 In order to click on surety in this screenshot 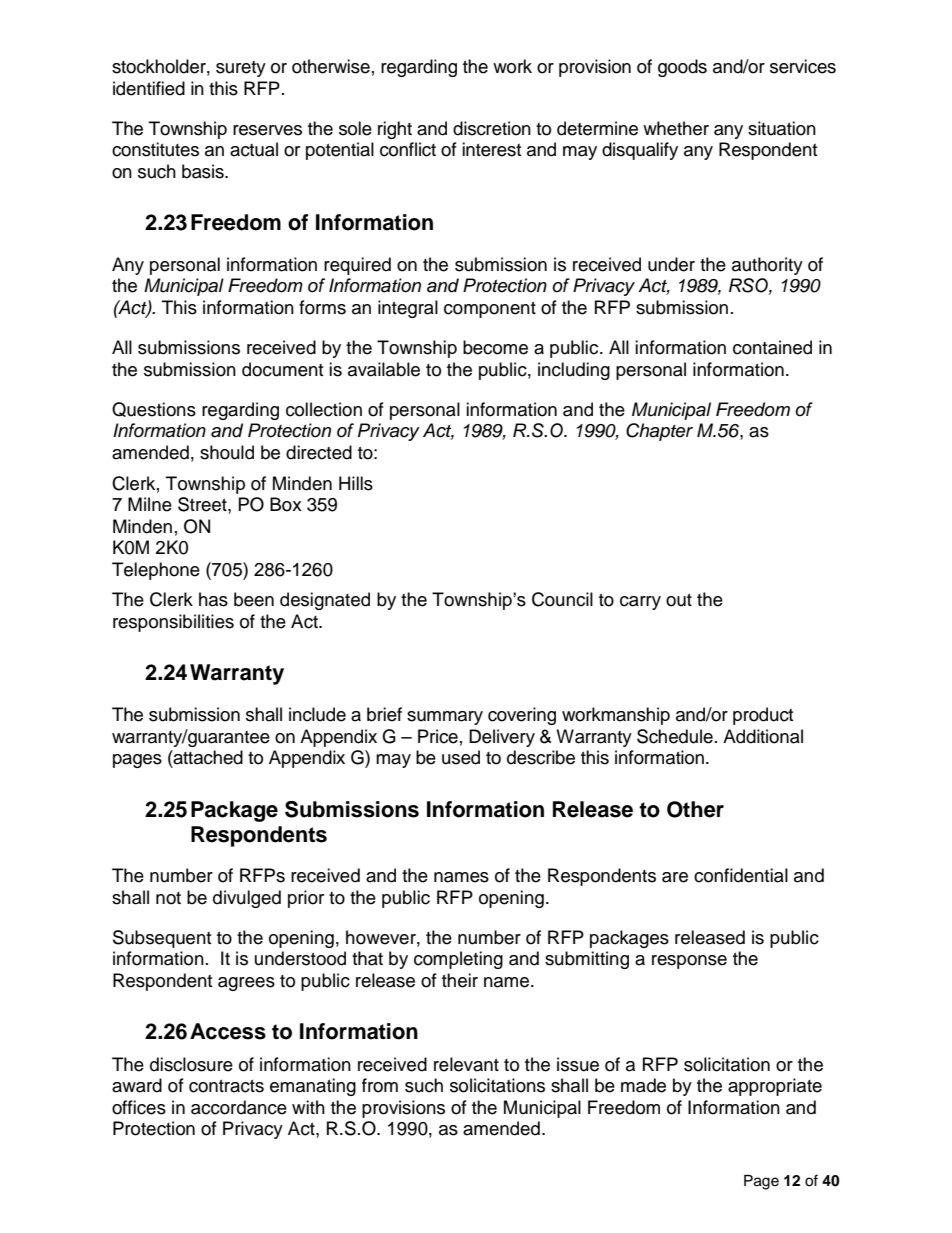, I will do `click(241, 69)`.
